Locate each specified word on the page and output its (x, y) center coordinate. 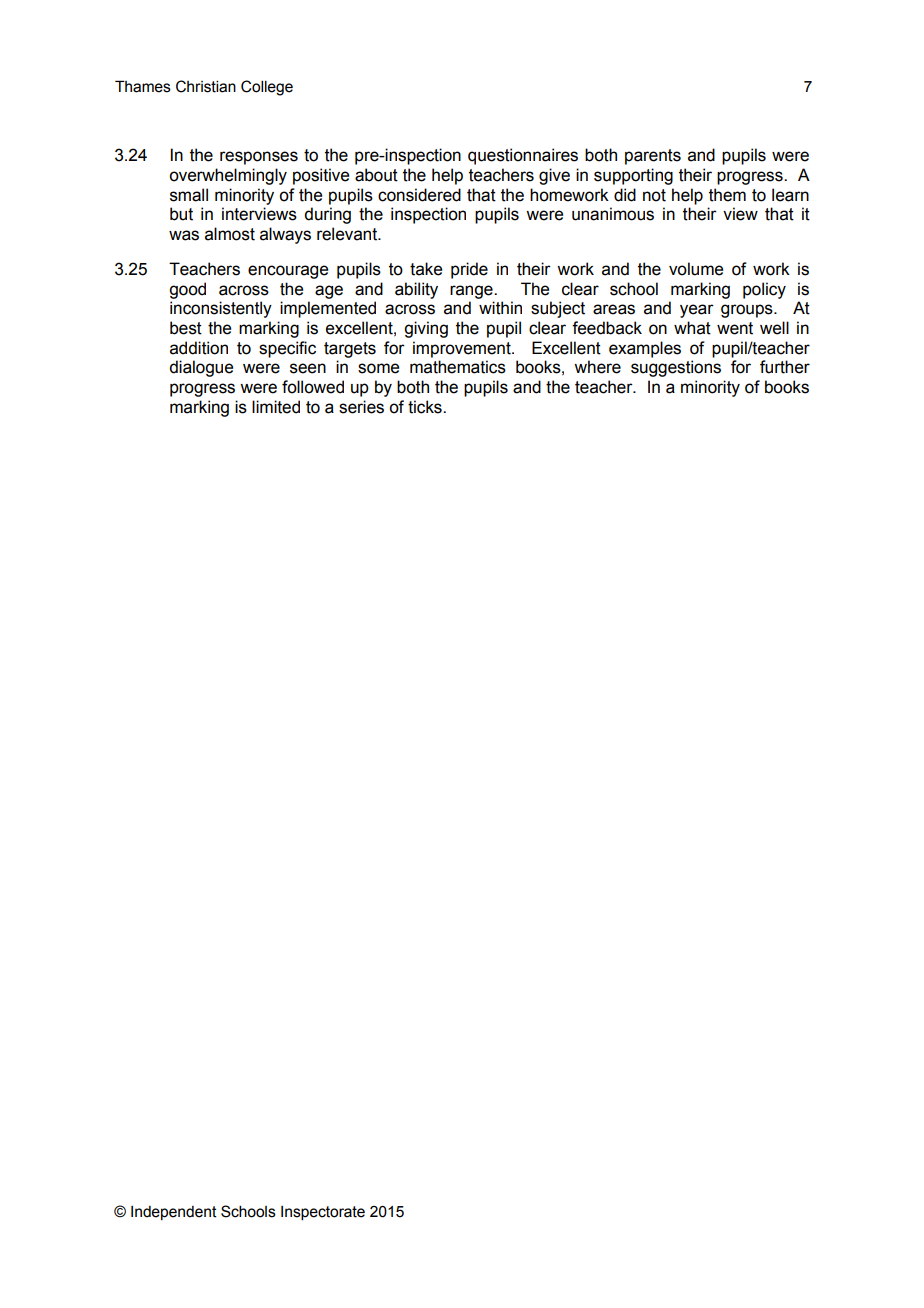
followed (313, 387)
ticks (426, 407)
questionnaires (523, 156)
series (361, 407)
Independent (174, 1213)
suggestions (676, 368)
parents (653, 157)
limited (276, 407)
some (378, 368)
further (785, 367)
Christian (206, 86)
